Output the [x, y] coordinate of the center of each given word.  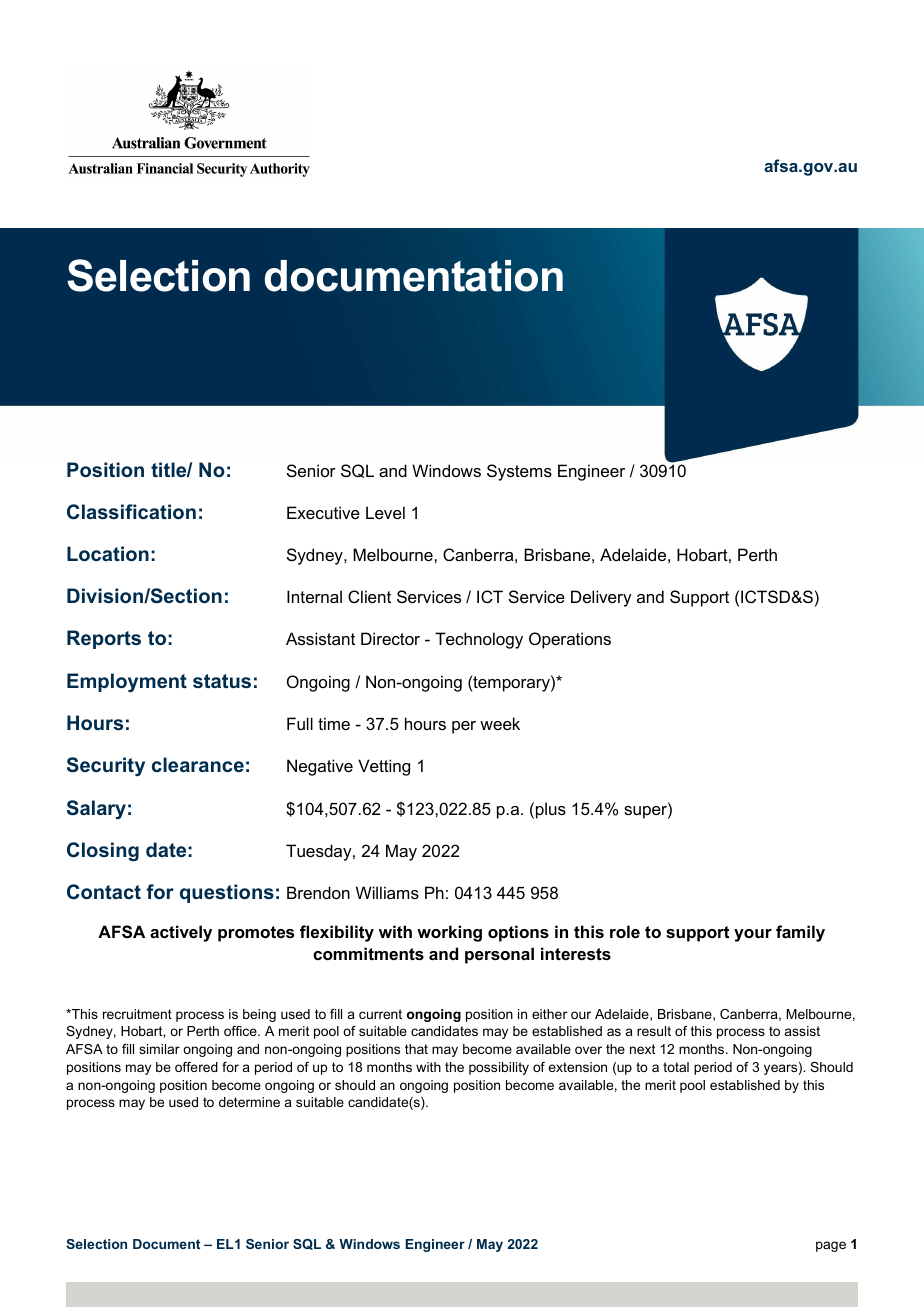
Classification [131, 512]
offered [196, 1067]
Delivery [601, 598]
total [676, 1067]
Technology [479, 640]
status [222, 681]
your [753, 935]
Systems [519, 472]
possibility [499, 1068]
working [449, 933]
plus [551, 810]
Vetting [384, 767]
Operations [570, 640]
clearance [198, 764]
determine [249, 1102]
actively [181, 933]
